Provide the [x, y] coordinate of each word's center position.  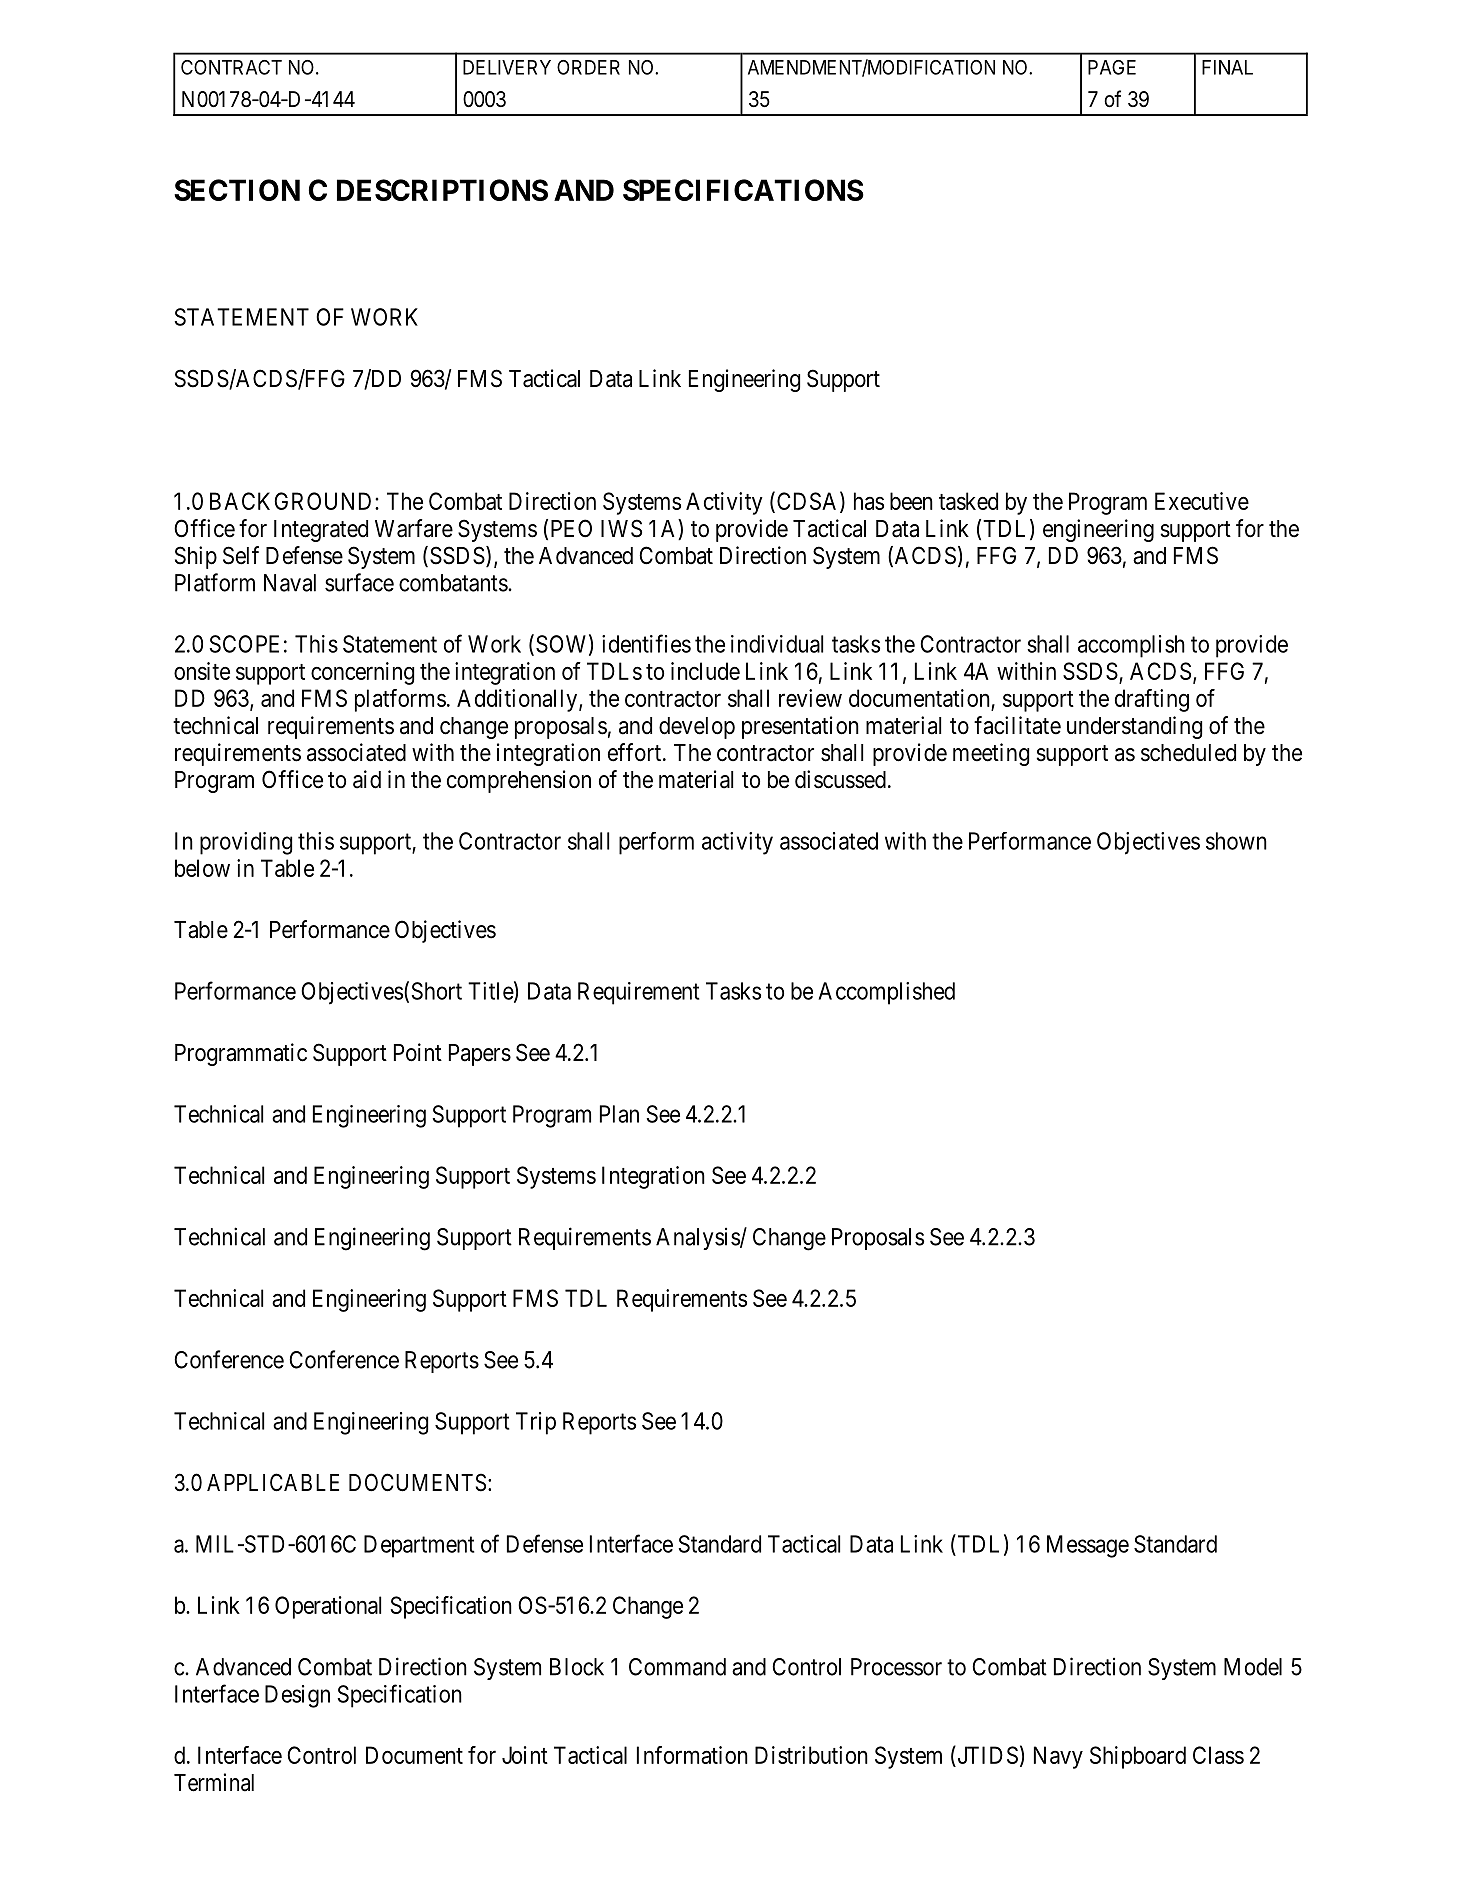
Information [692, 1755]
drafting [1152, 700]
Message [1088, 1546]
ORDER [588, 67]
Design [297, 1696]
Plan [619, 1114]
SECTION [237, 190]
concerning [362, 673]
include [705, 671]
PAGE [1112, 67]
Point [418, 1052]
